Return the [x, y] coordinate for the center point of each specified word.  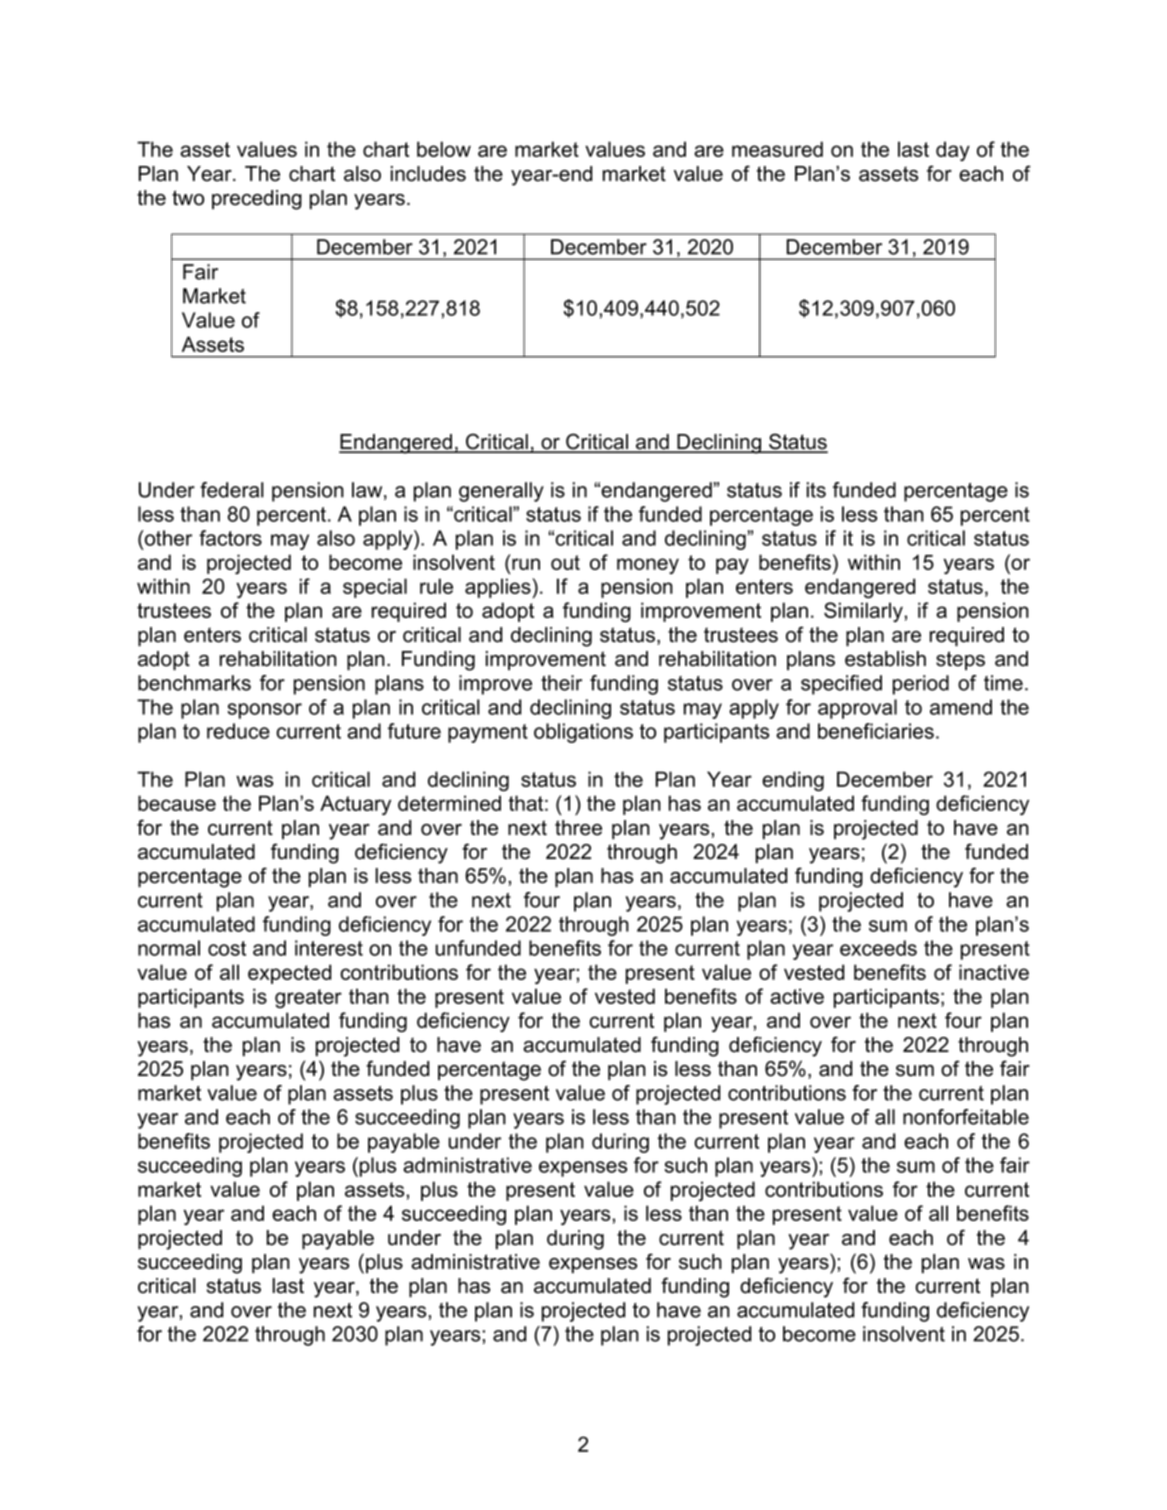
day [953, 151]
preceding [257, 200]
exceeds [878, 948]
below [444, 149]
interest [329, 948]
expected [289, 974]
